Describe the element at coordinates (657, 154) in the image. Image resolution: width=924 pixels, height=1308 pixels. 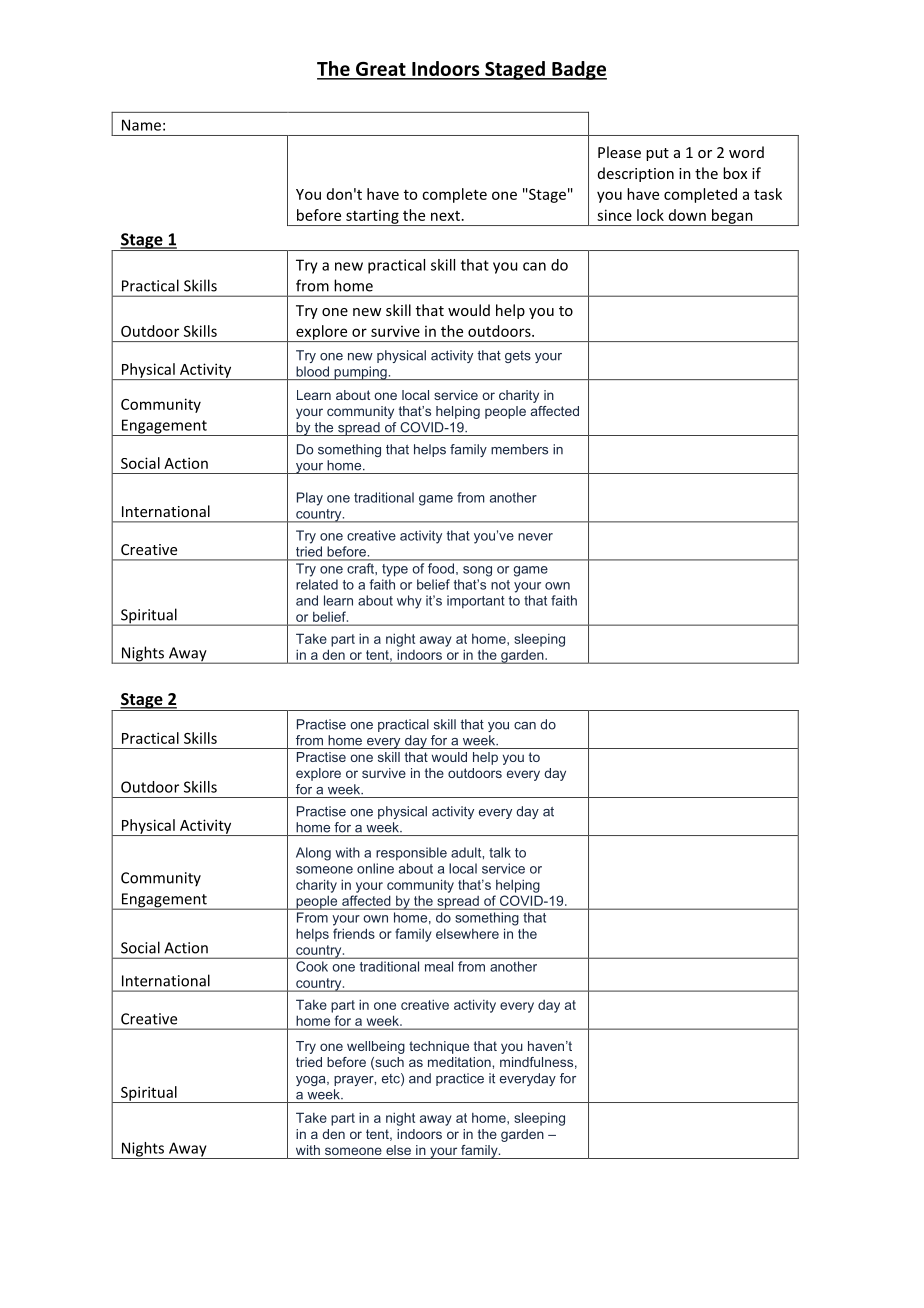
I see `put` at that location.
